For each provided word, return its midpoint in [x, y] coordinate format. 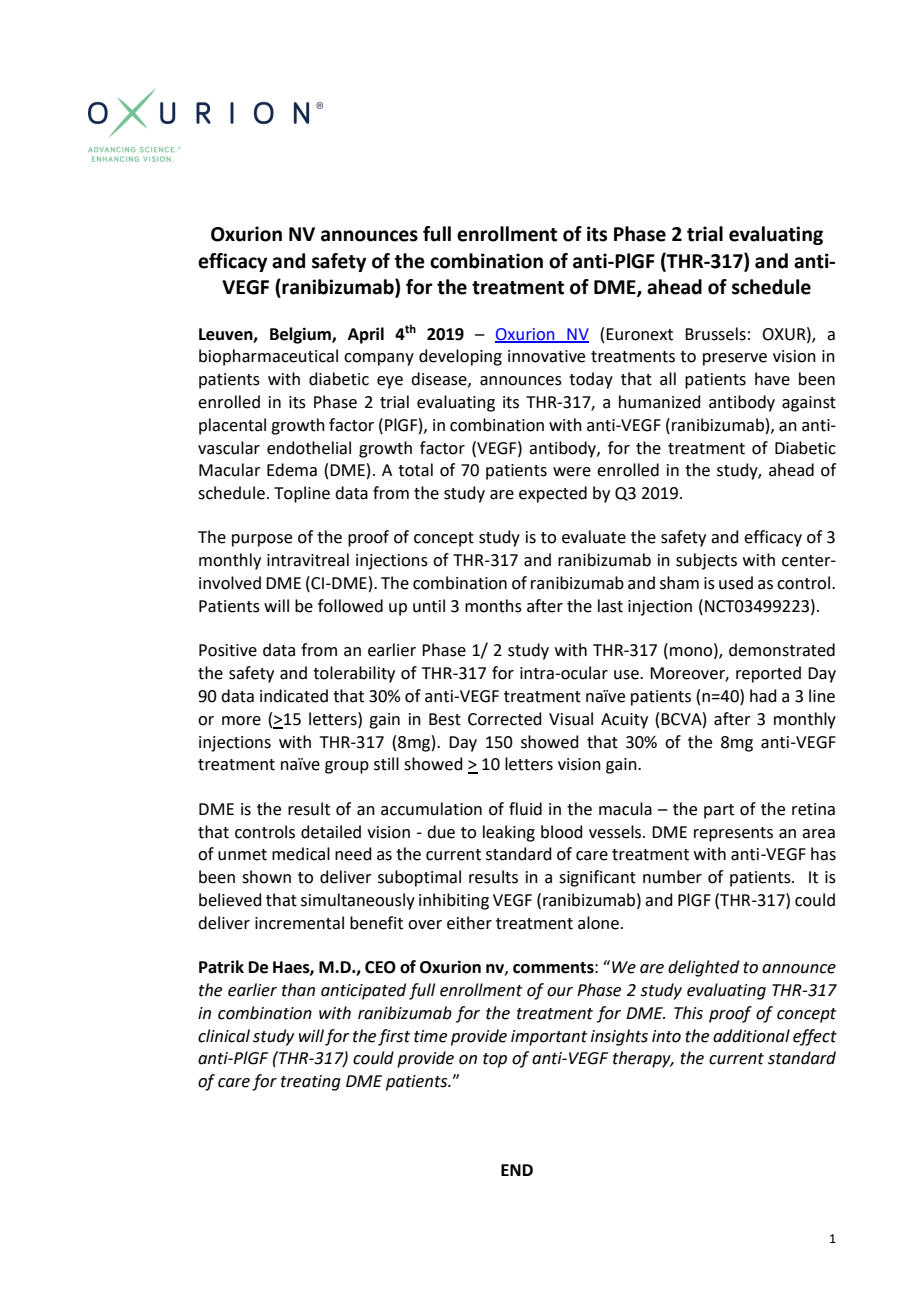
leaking [509, 833]
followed [350, 606]
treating [311, 1083]
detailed [331, 832]
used [736, 583]
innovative [546, 356]
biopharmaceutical [268, 357]
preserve [735, 359]
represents [733, 834]
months [493, 606]
